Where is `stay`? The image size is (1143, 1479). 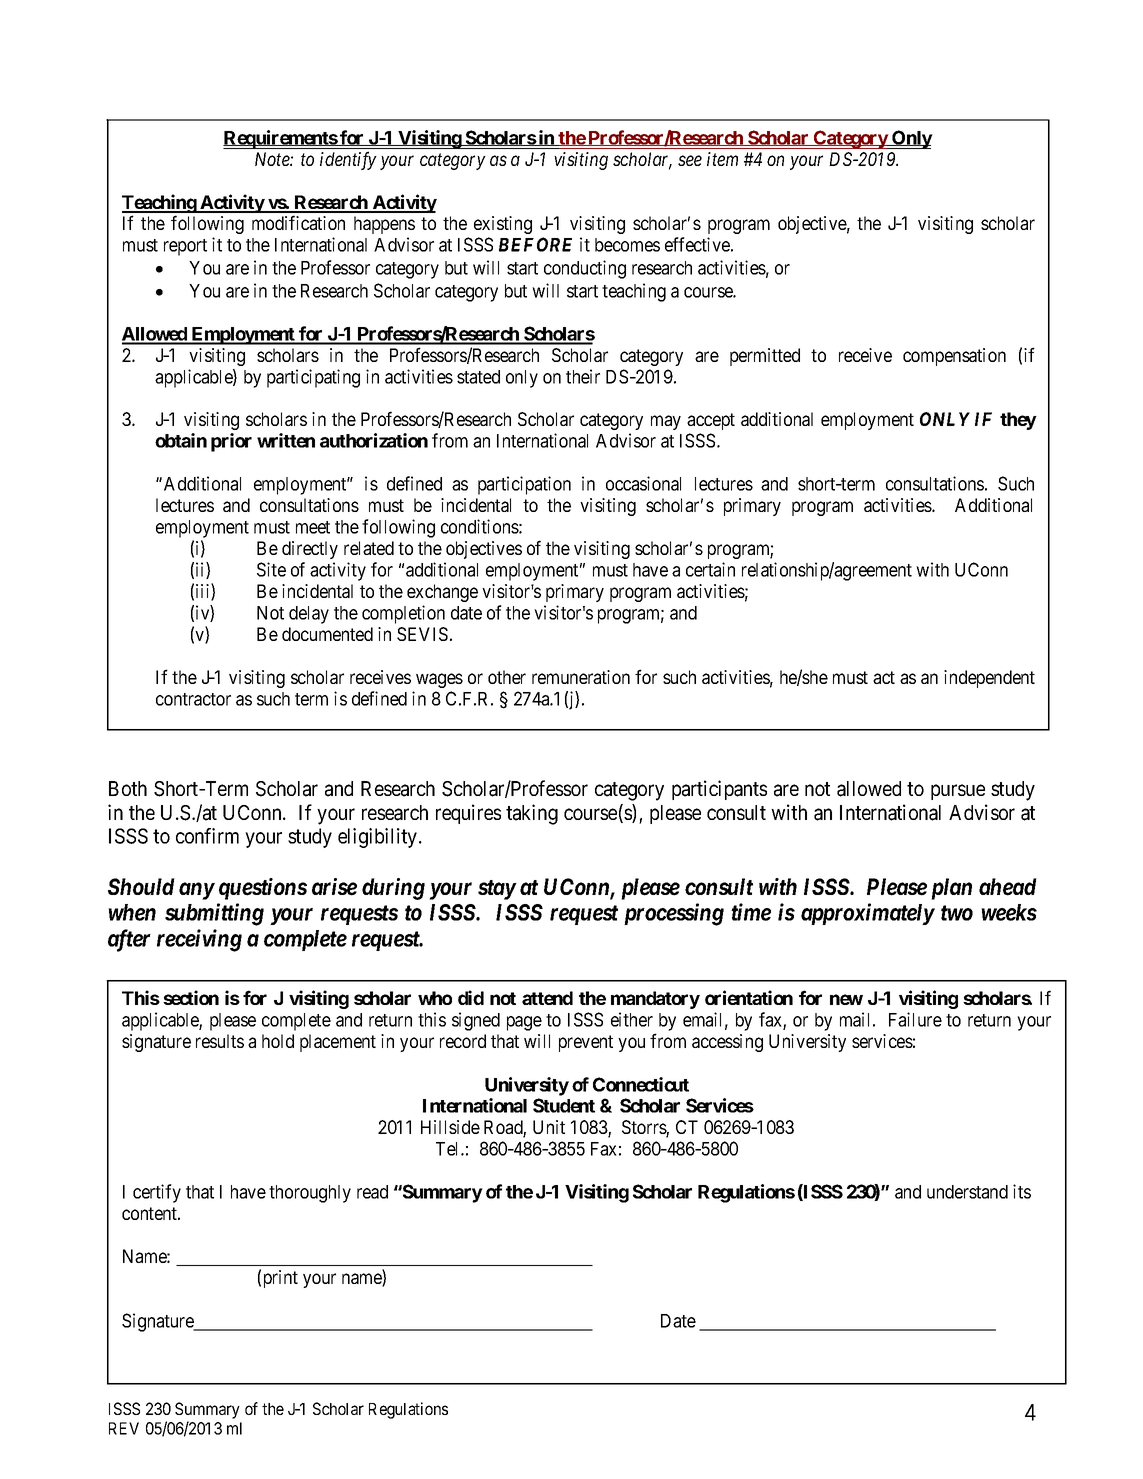
stay is located at coordinates (497, 890).
